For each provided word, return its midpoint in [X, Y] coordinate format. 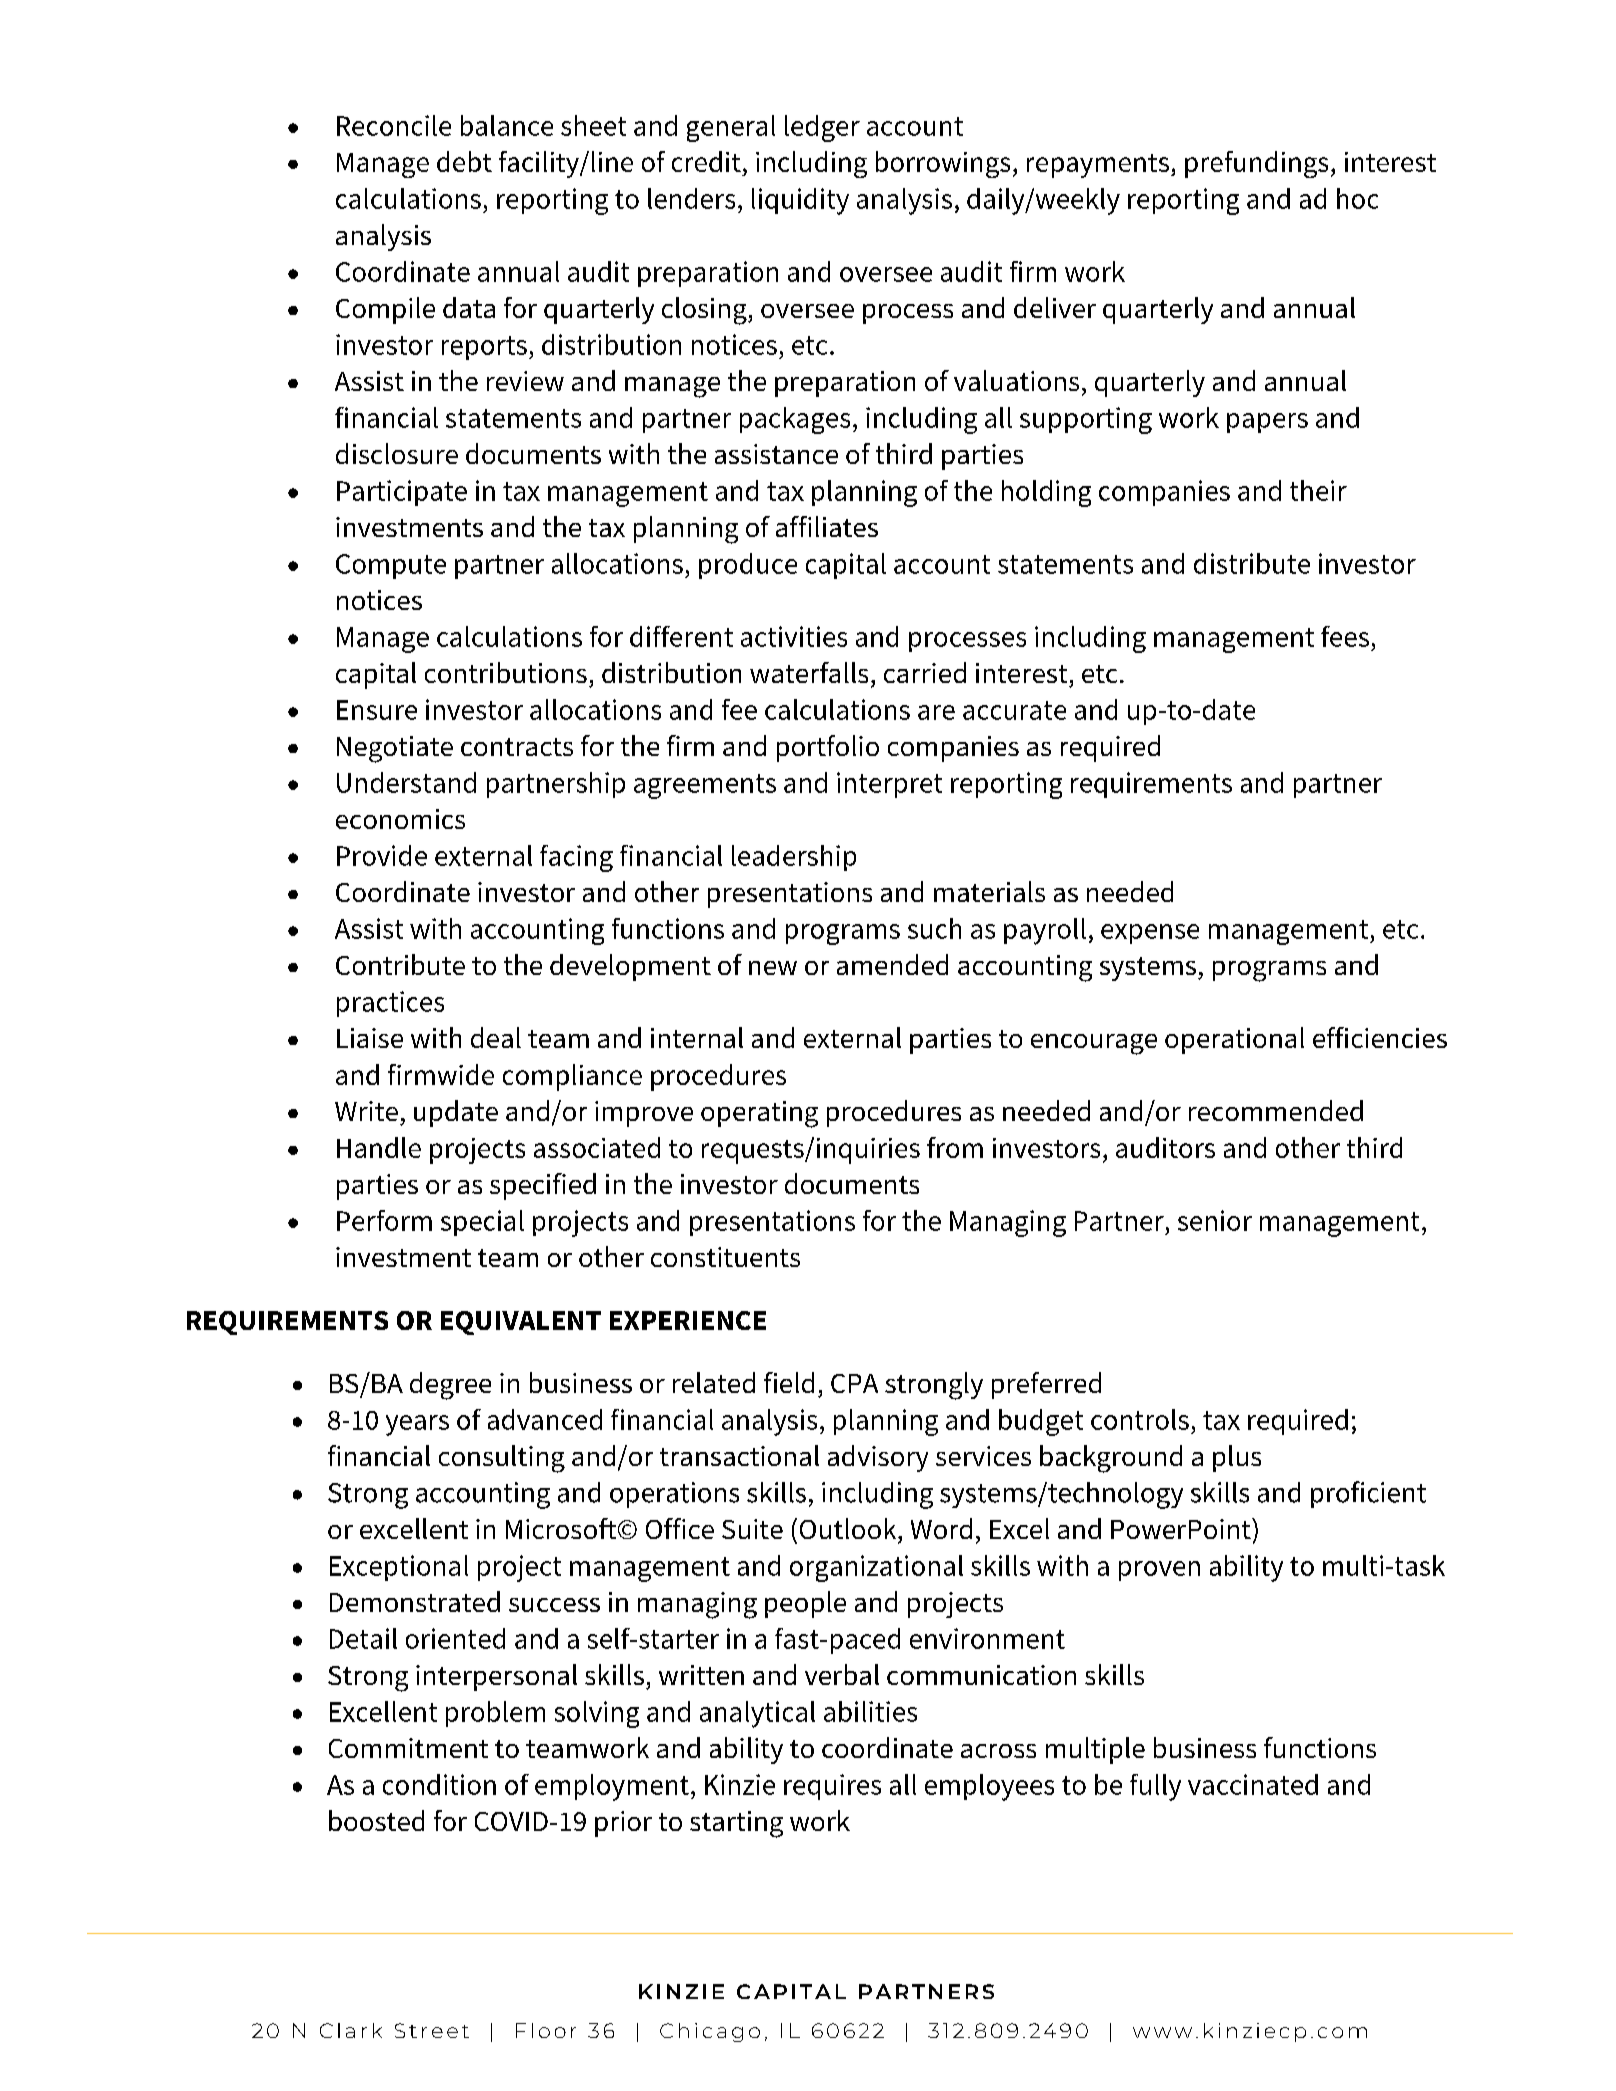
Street [432, 2030]
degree [450, 1386]
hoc [1357, 198]
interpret [889, 785]
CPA [854, 1383]
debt [464, 161]
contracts [517, 747]
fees [1345, 636]
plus [1237, 1458]
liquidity [800, 201]
